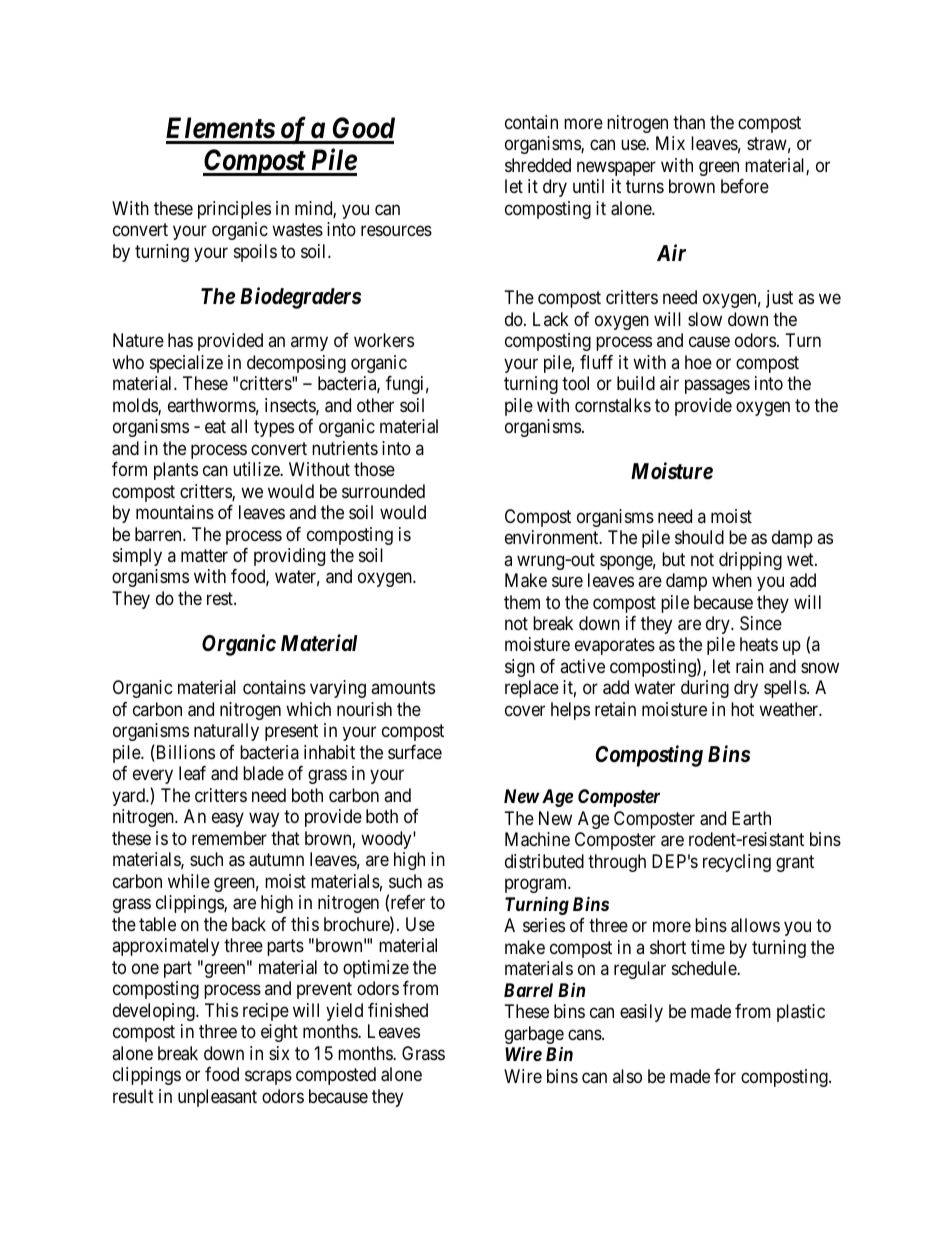  Describe the element at coordinates (415, 752) in the screenshot. I see `surface` at that location.
